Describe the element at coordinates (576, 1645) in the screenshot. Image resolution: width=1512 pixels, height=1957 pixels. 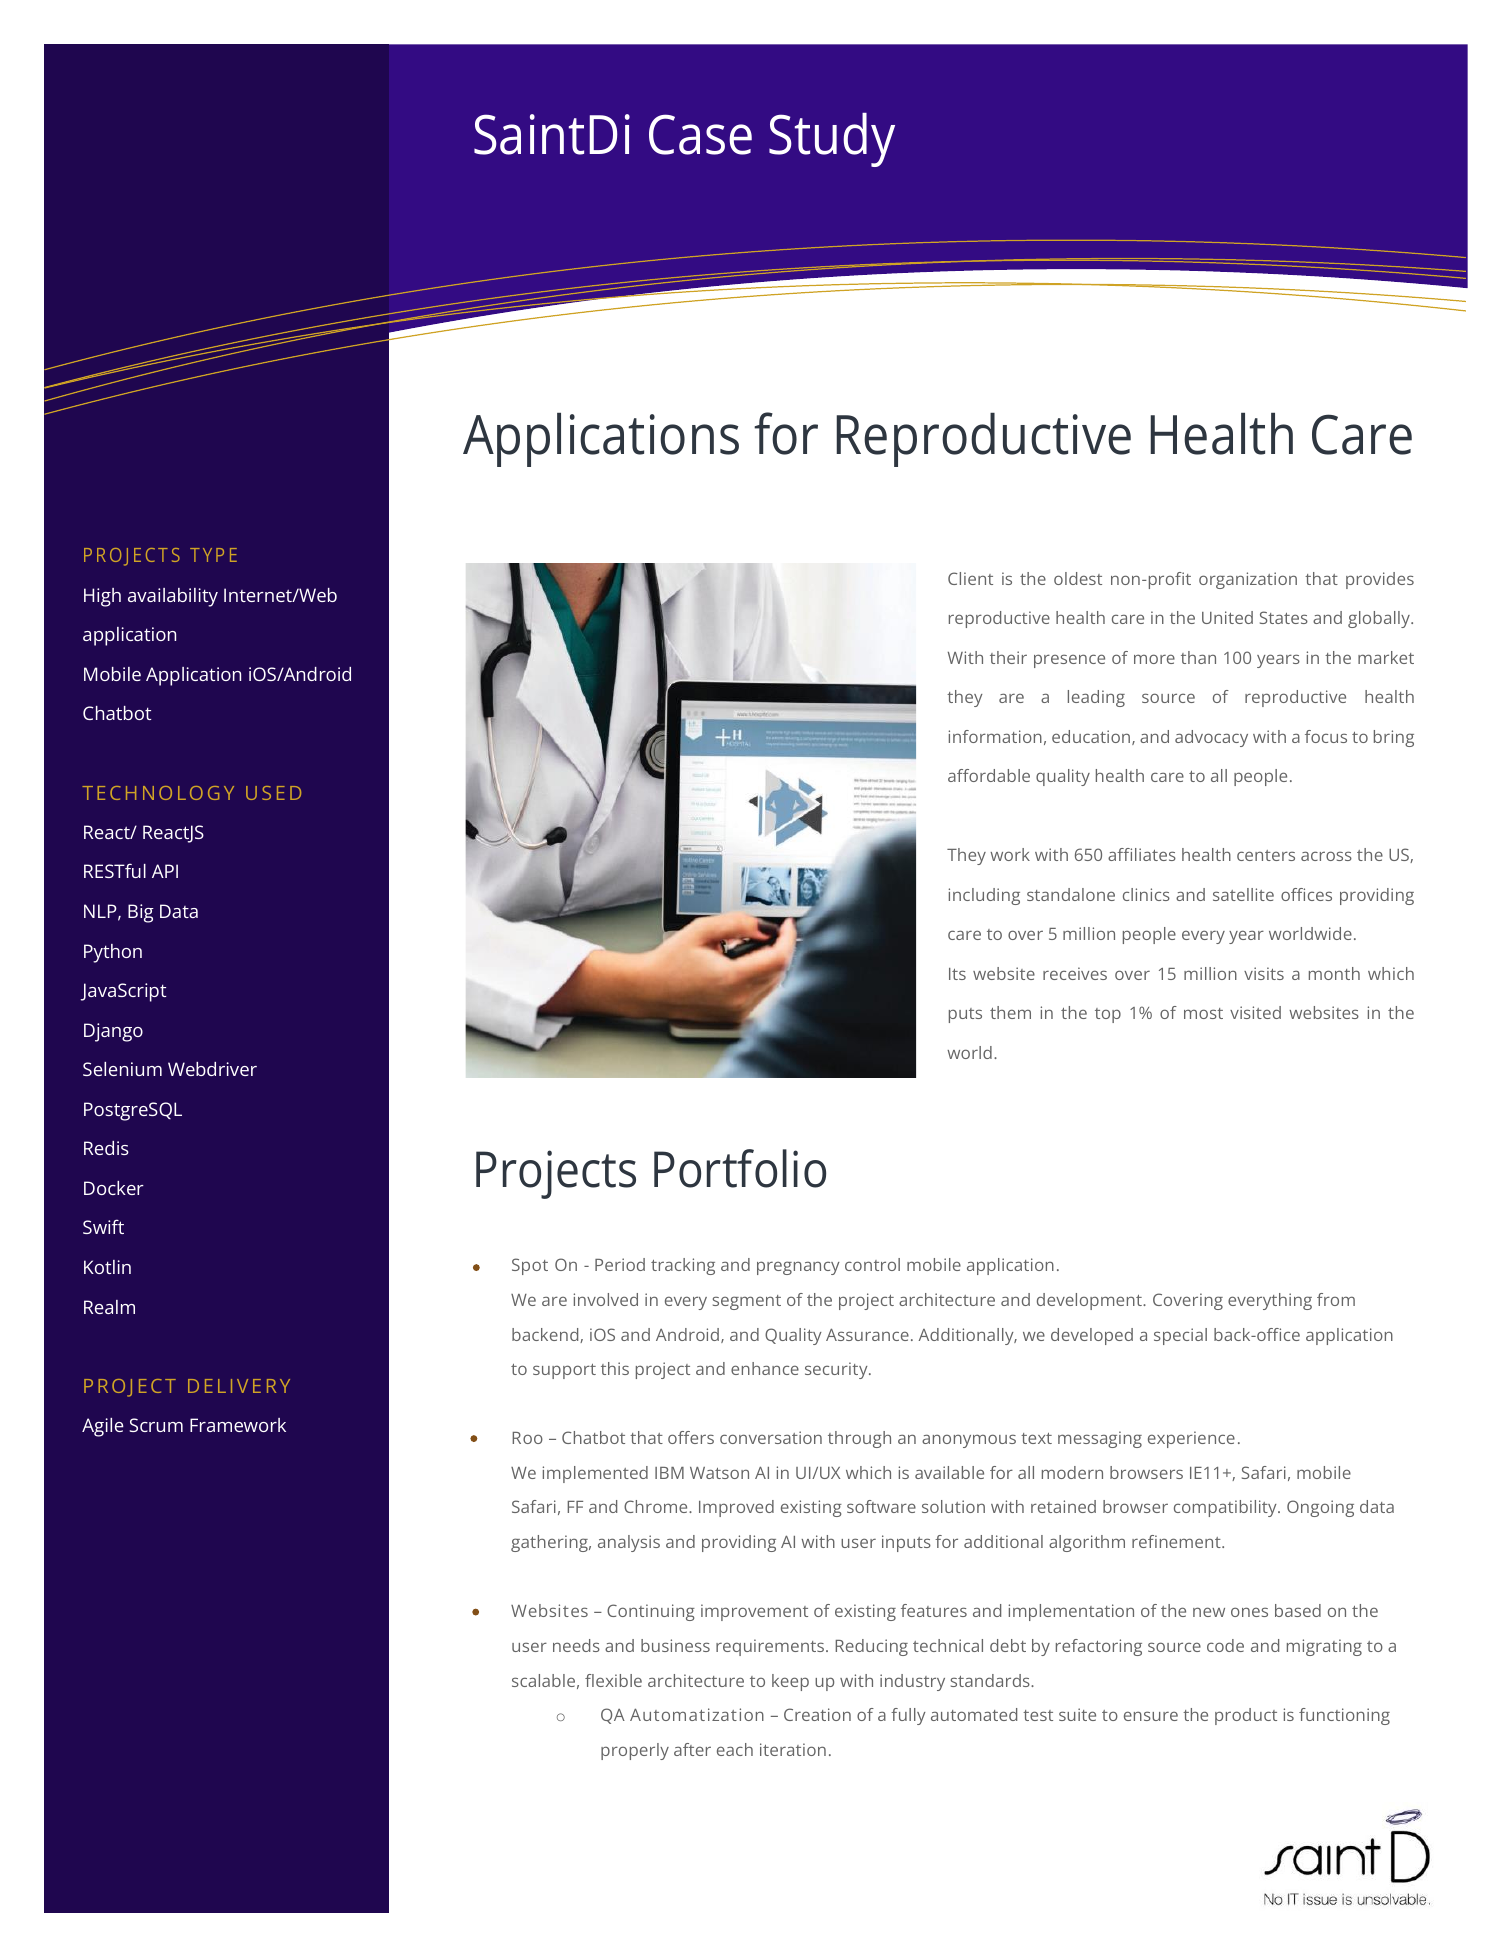
I see `needs` at that location.
